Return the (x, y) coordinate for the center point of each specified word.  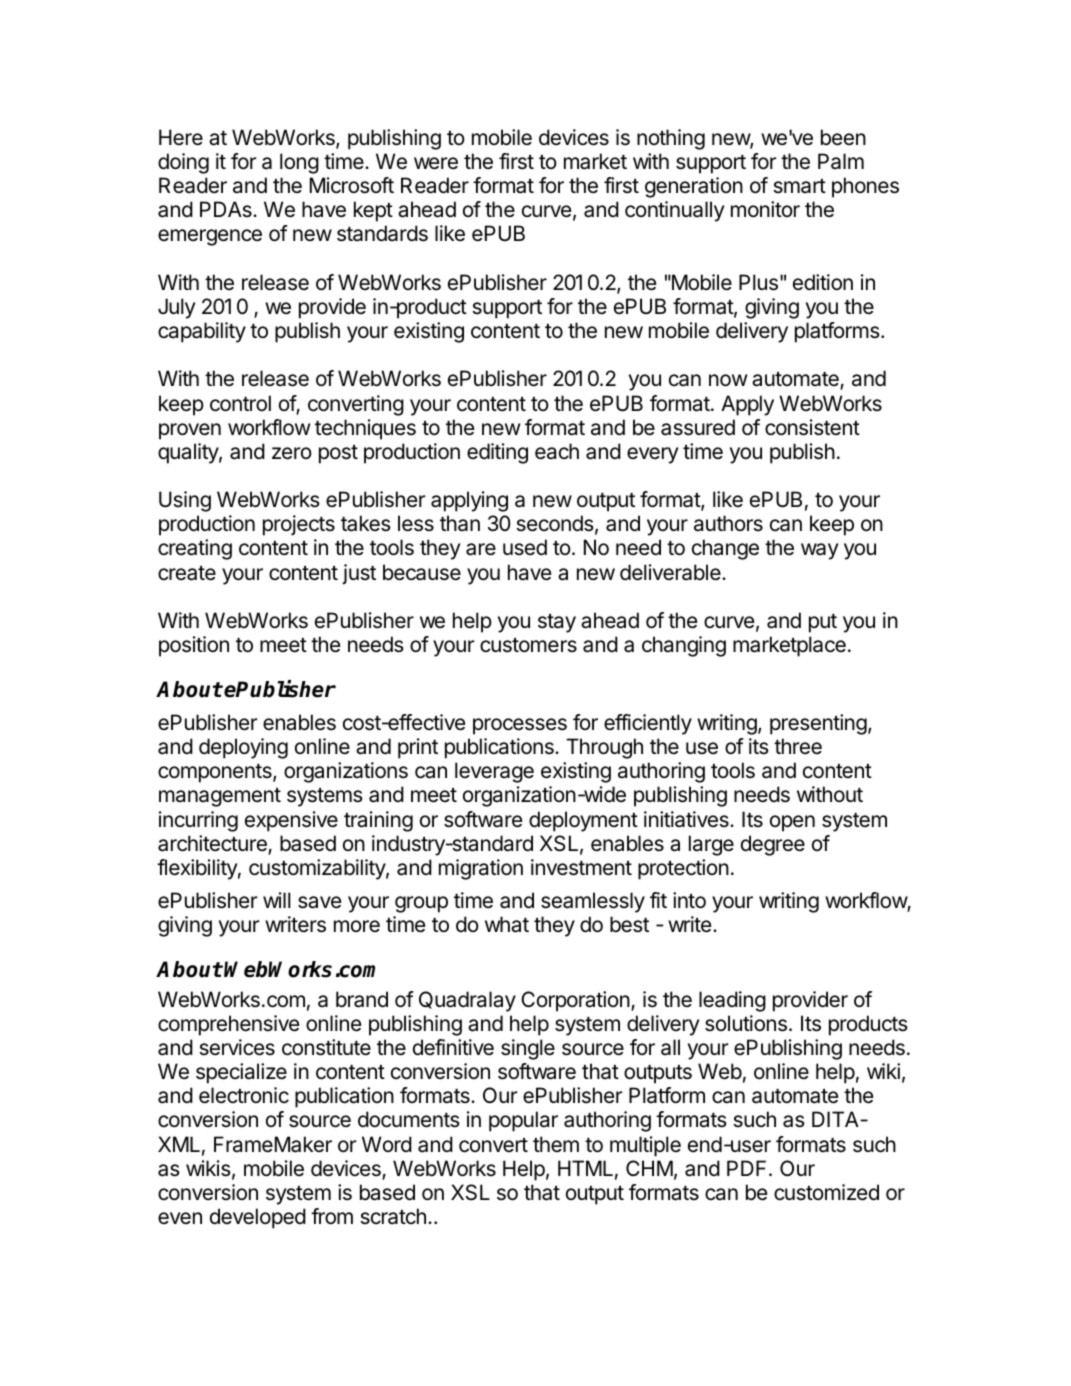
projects (299, 525)
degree (773, 845)
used (525, 547)
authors (728, 523)
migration (481, 869)
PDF (748, 1168)
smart (799, 186)
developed (258, 1218)
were (436, 163)
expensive (291, 821)
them (556, 1144)
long (299, 163)
